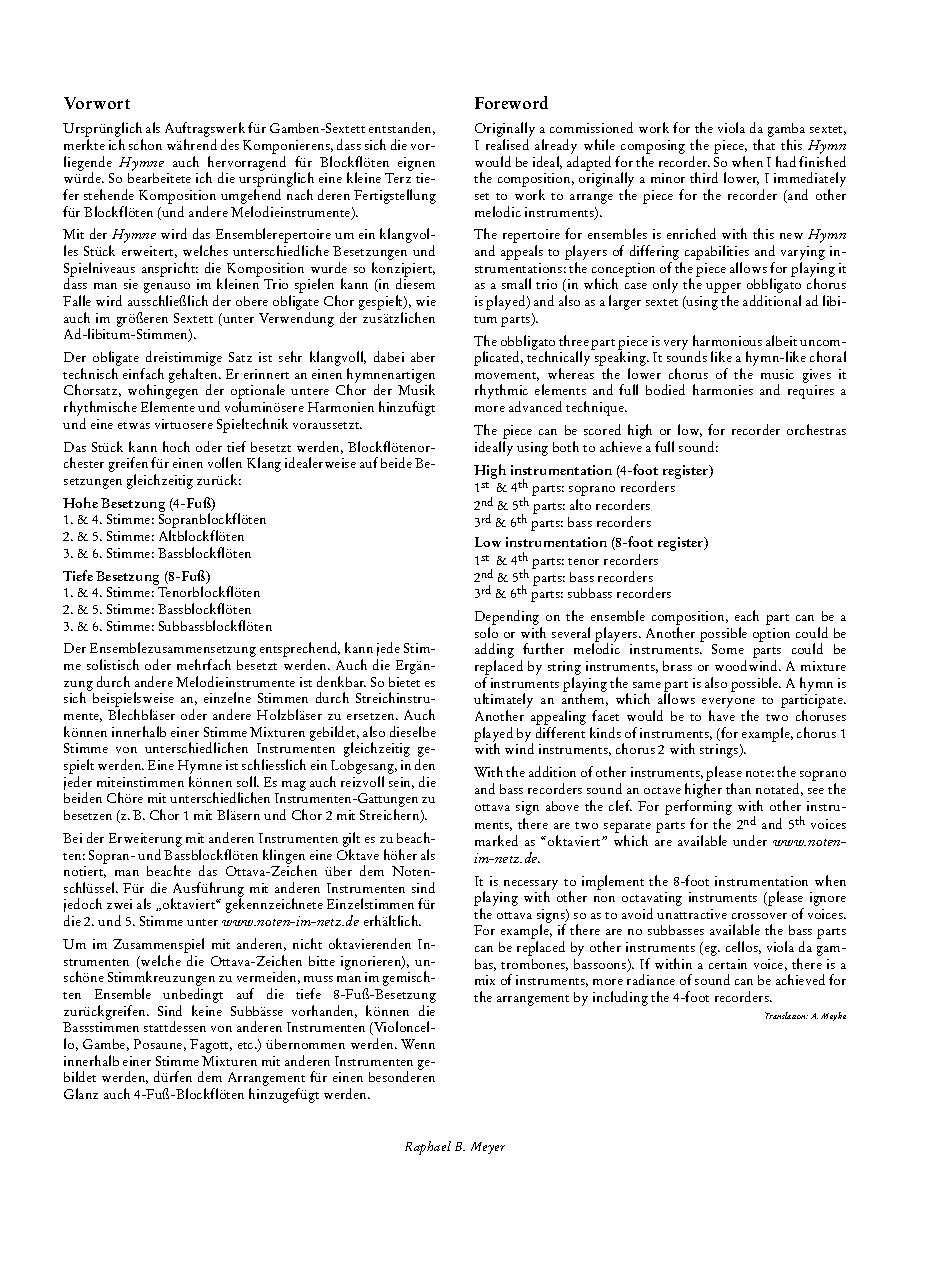 This screenshot has width=952, height=1263. Describe the element at coordinates (738, 788) in the screenshot. I see `than` at that location.
